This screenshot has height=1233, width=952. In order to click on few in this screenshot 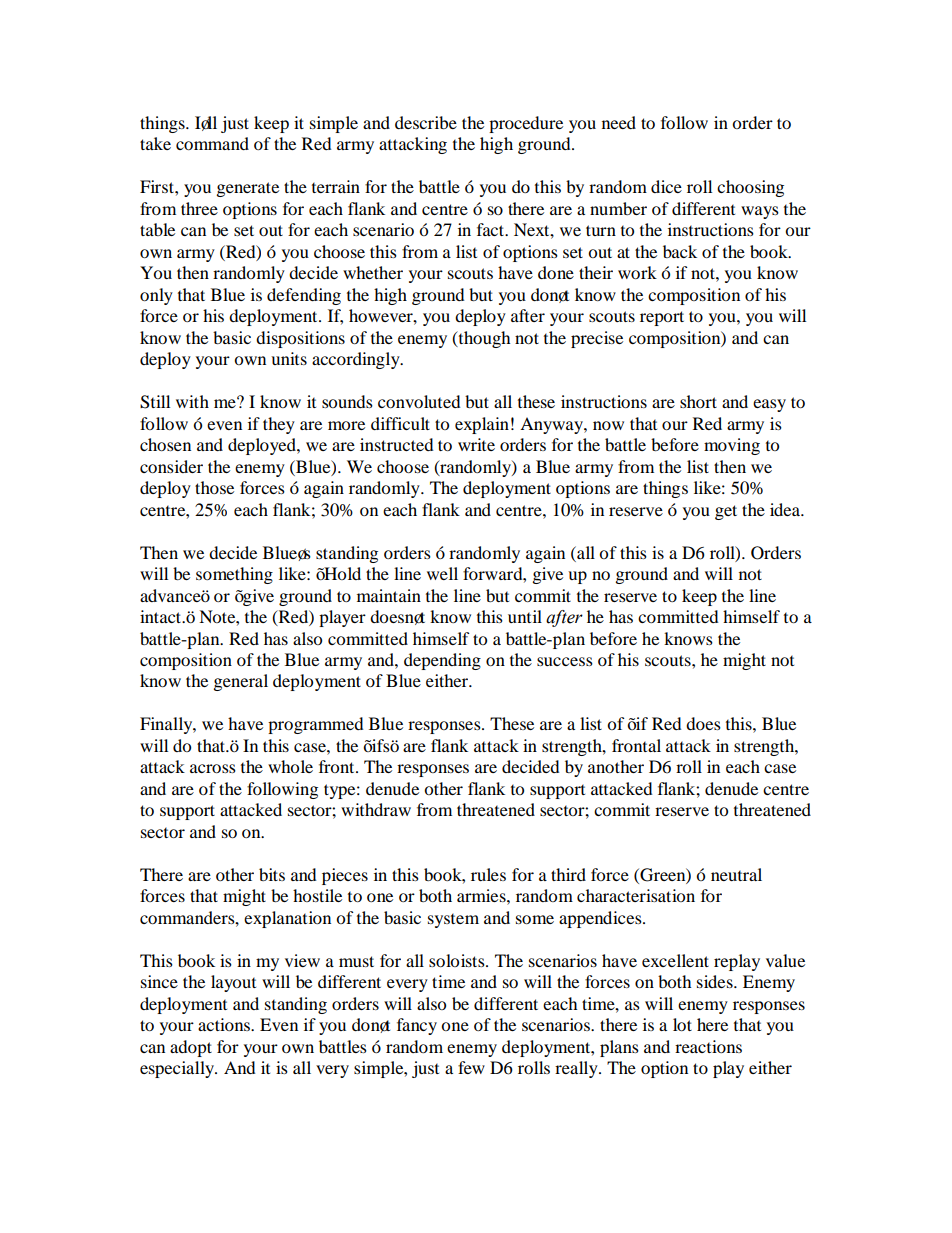, I will do `click(471, 1067)`.
